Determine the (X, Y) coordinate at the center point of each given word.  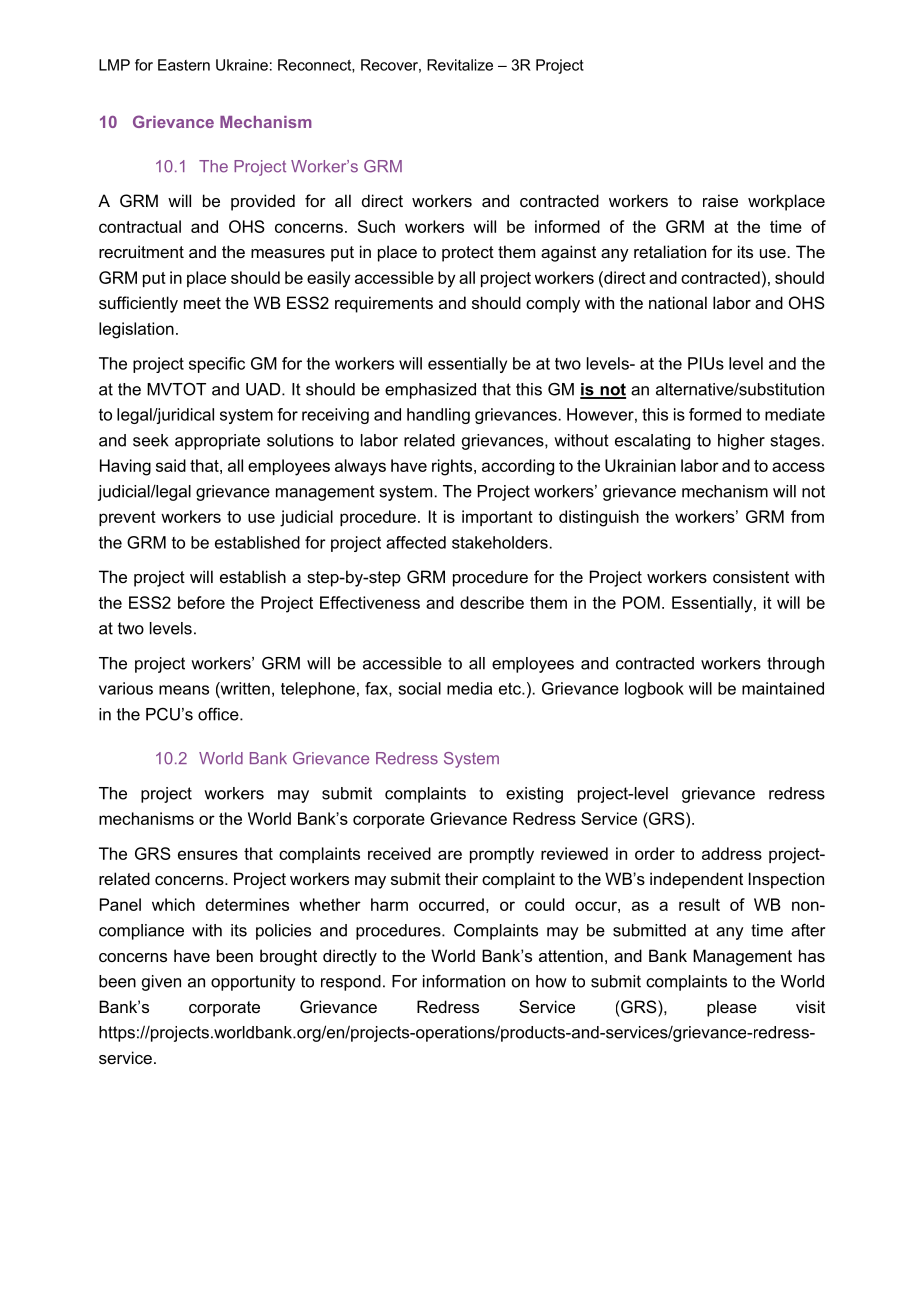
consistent (751, 576)
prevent (127, 518)
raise (720, 200)
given (161, 983)
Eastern (184, 65)
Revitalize (460, 65)
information (464, 981)
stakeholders (500, 542)
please (732, 1008)
